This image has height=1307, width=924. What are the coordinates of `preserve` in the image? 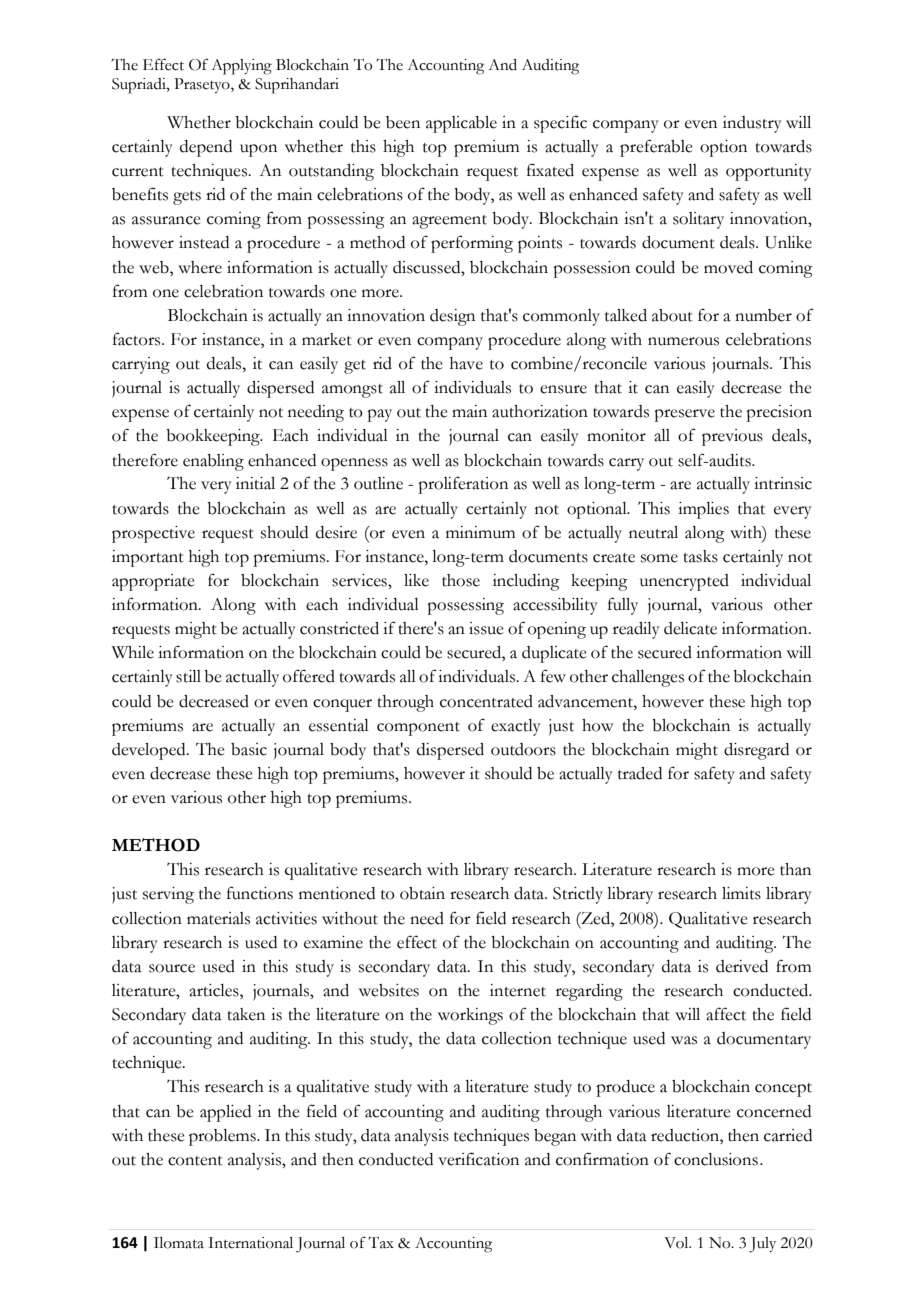 It's located at (684, 415).
